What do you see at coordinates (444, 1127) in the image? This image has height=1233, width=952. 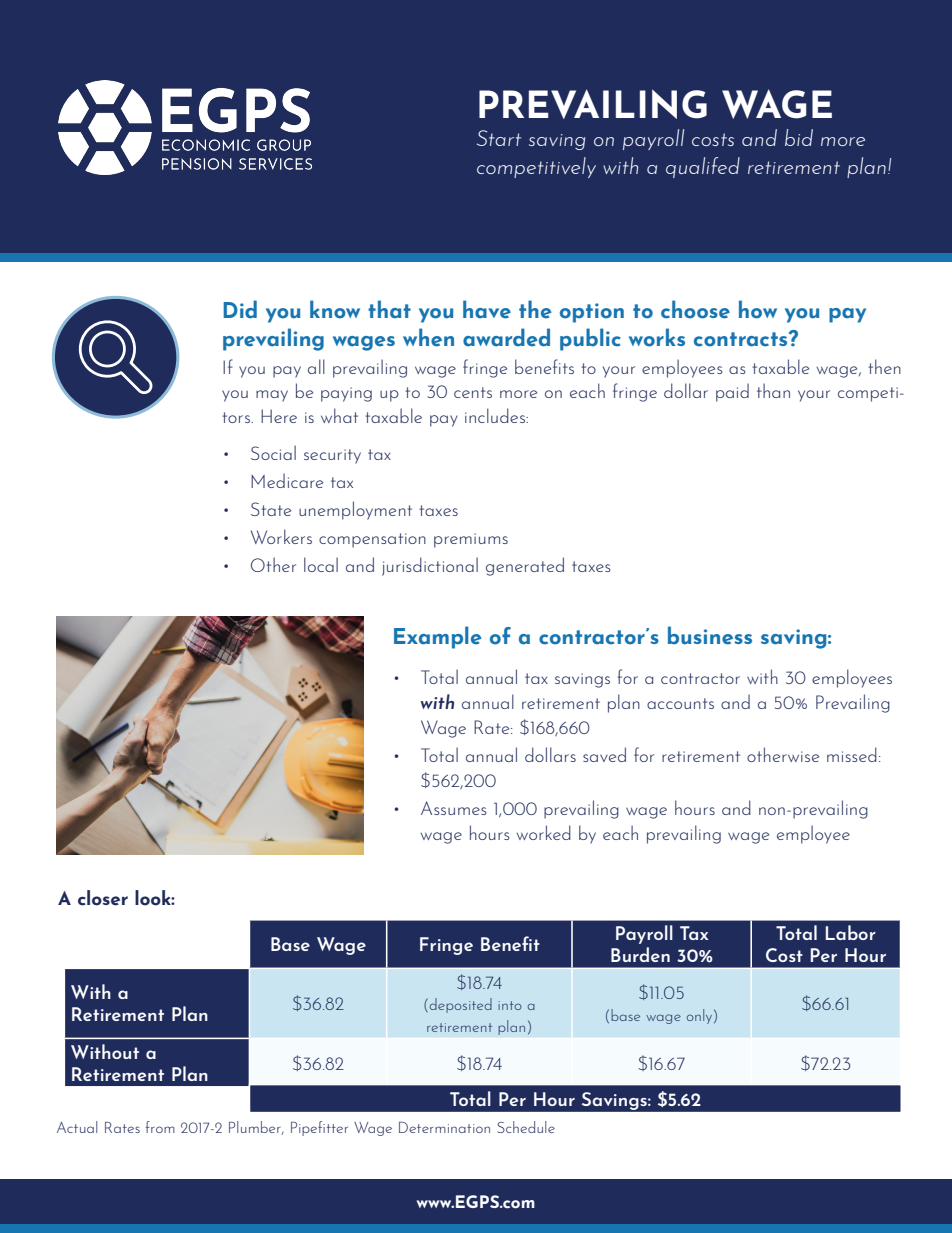 I see `Determination` at bounding box center [444, 1127].
